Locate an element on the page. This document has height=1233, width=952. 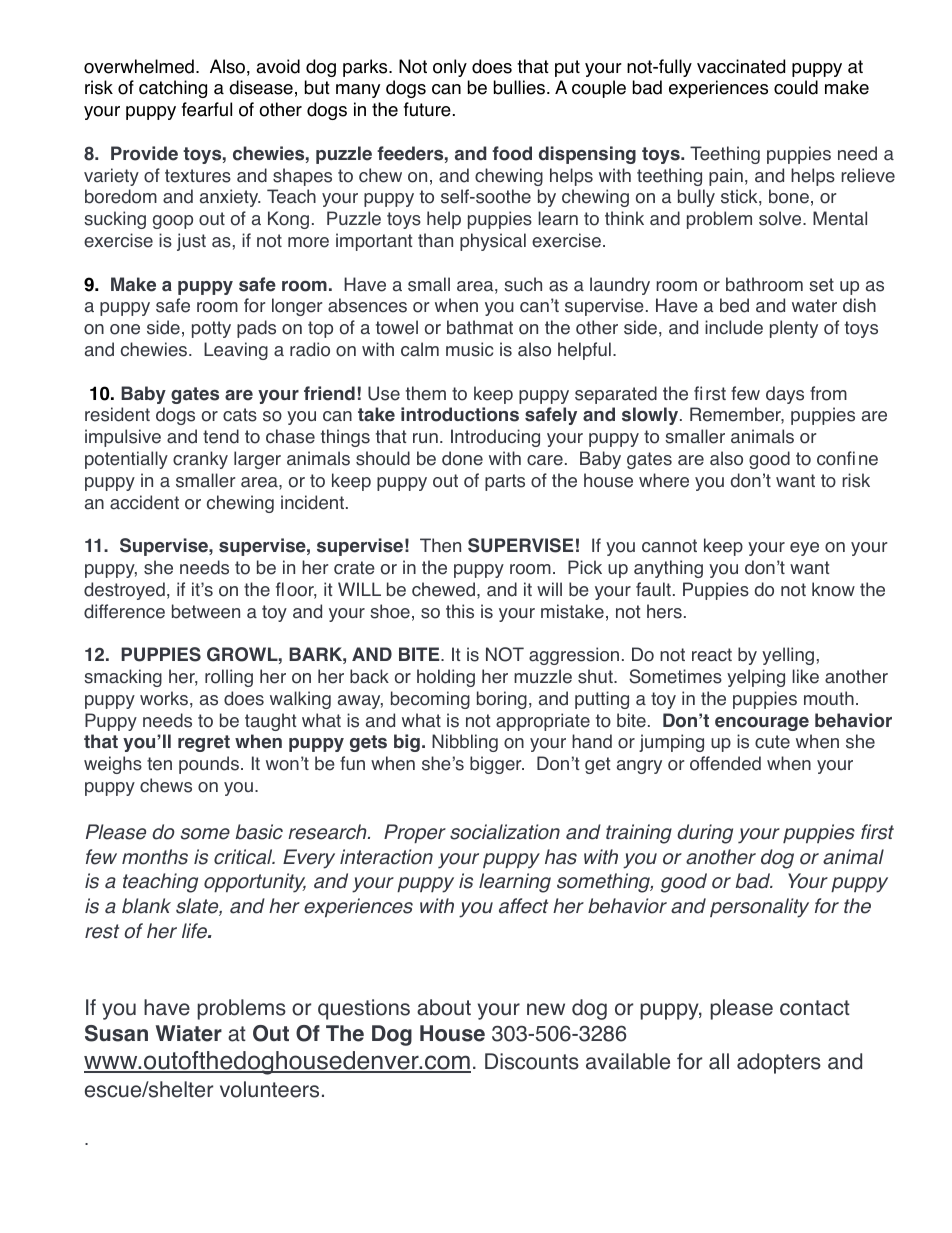
between is located at coordinates (206, 611).
